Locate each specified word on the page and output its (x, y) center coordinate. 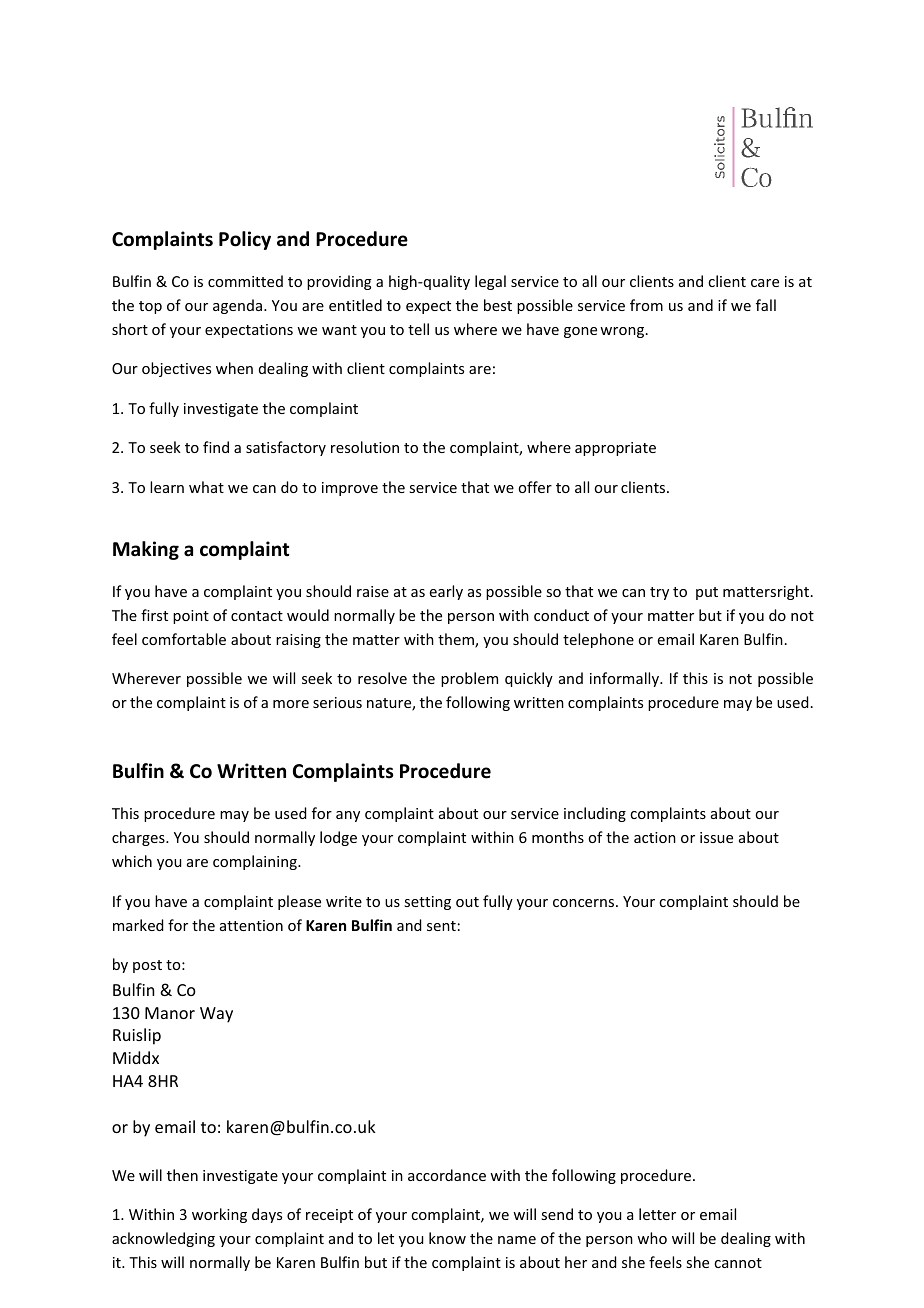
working (219, 1215)
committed (245, 281)
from (646, 305)
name (517, 1240)
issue (716, 837)
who (652, 1238)
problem (469, 679)
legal (490, 282)
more (291, 704)
